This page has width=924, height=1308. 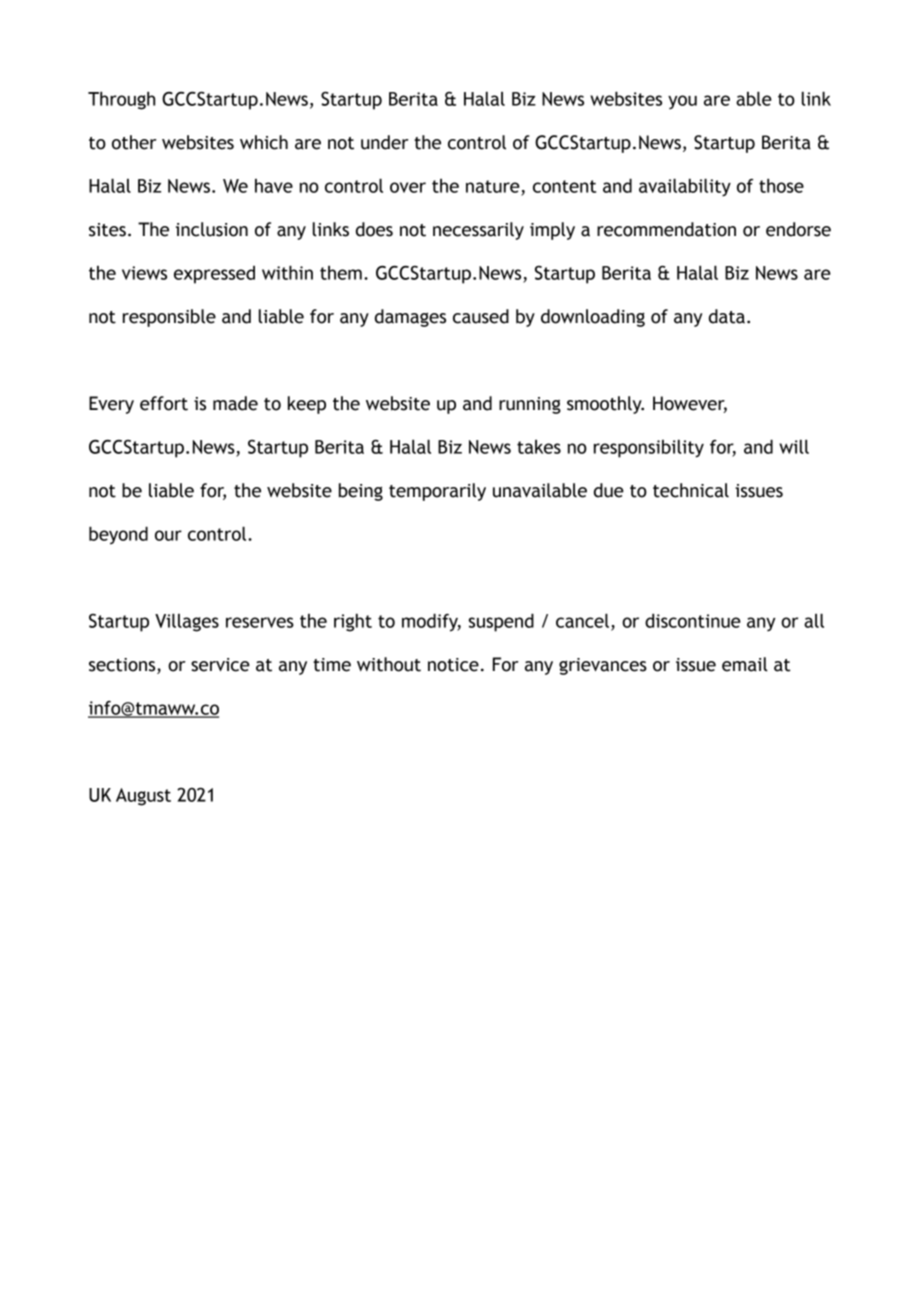 I want to click on Villages, so click(x=187, y=622).
